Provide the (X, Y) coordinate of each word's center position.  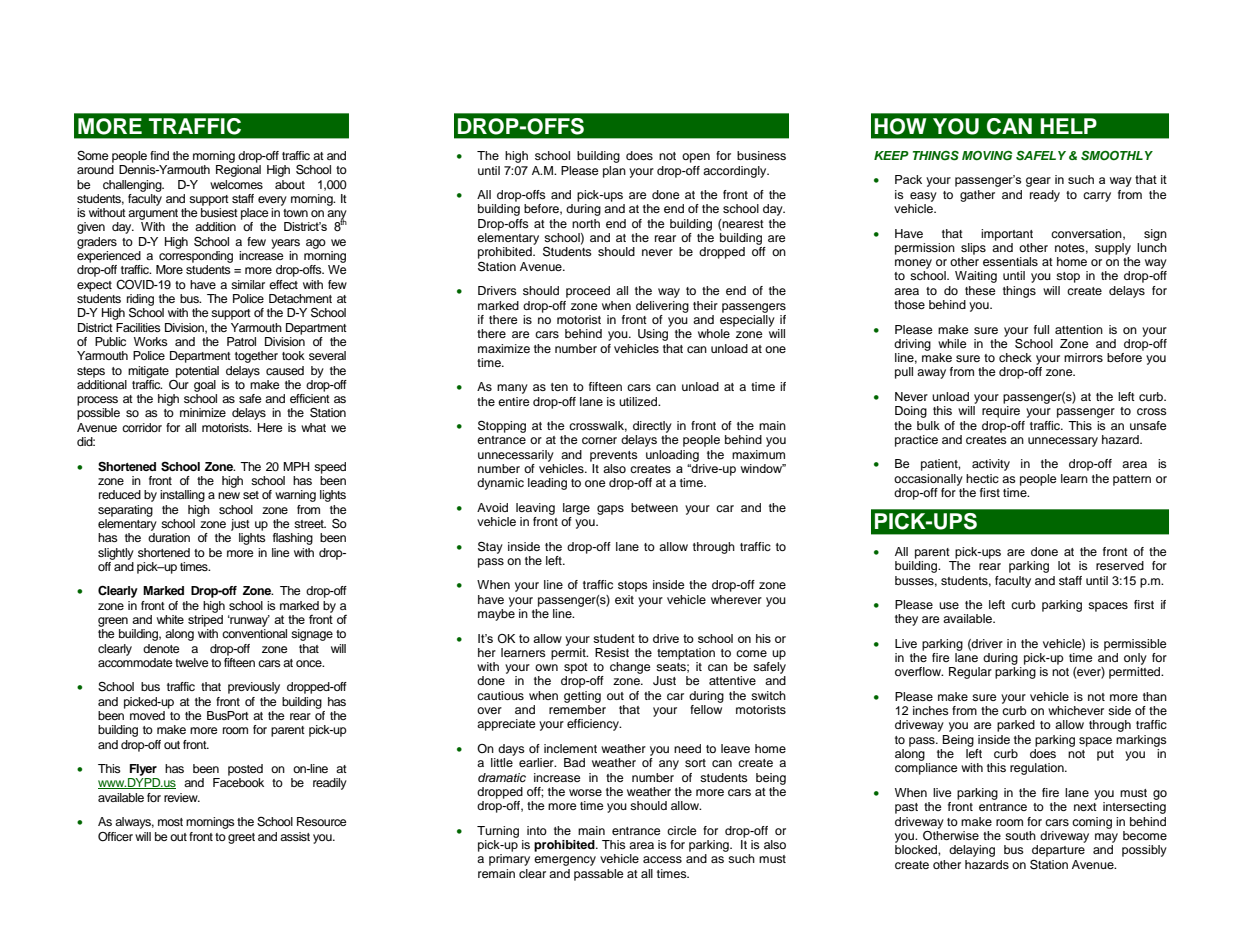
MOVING (987, 156)
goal (205, 386)
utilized (639, 401)
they (906, 620)
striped (205, 619)
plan (614, 172)
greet (241, 838)
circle (682, 830)
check (1015, 357)
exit (624, 599)
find (159, 155)
